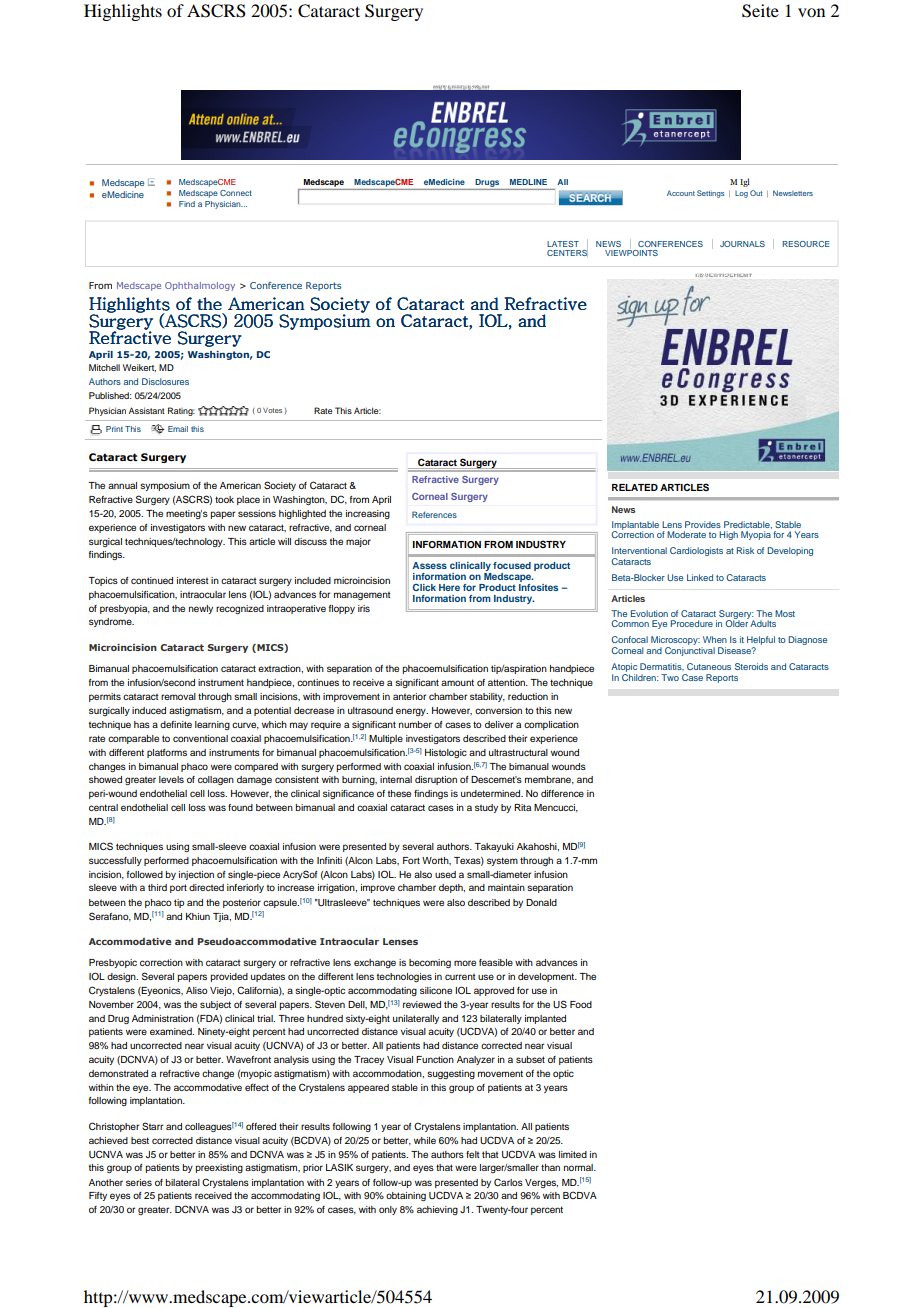 Image resolution: width=924 pixels, height=1308 pixels. Describe the element at coordinates (206, 887) in the screenshot. I see `directed` at that location.
